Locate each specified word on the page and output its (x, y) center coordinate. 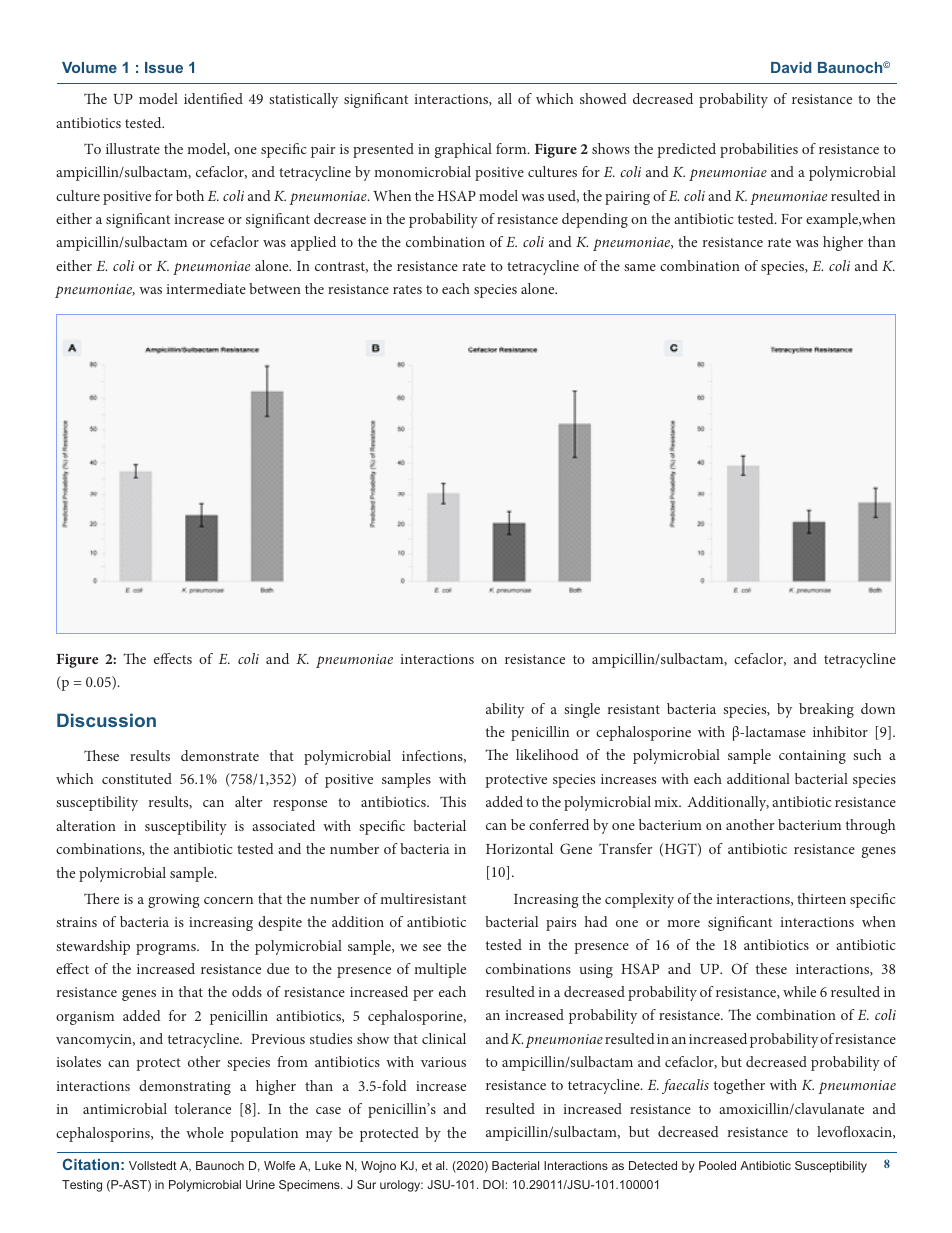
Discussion (106, 720)
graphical (463, 150)
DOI (493, 1184)
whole (205, 1132)
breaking (826, 710)
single (582, 710)
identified (213, 98)
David (791, 67)
